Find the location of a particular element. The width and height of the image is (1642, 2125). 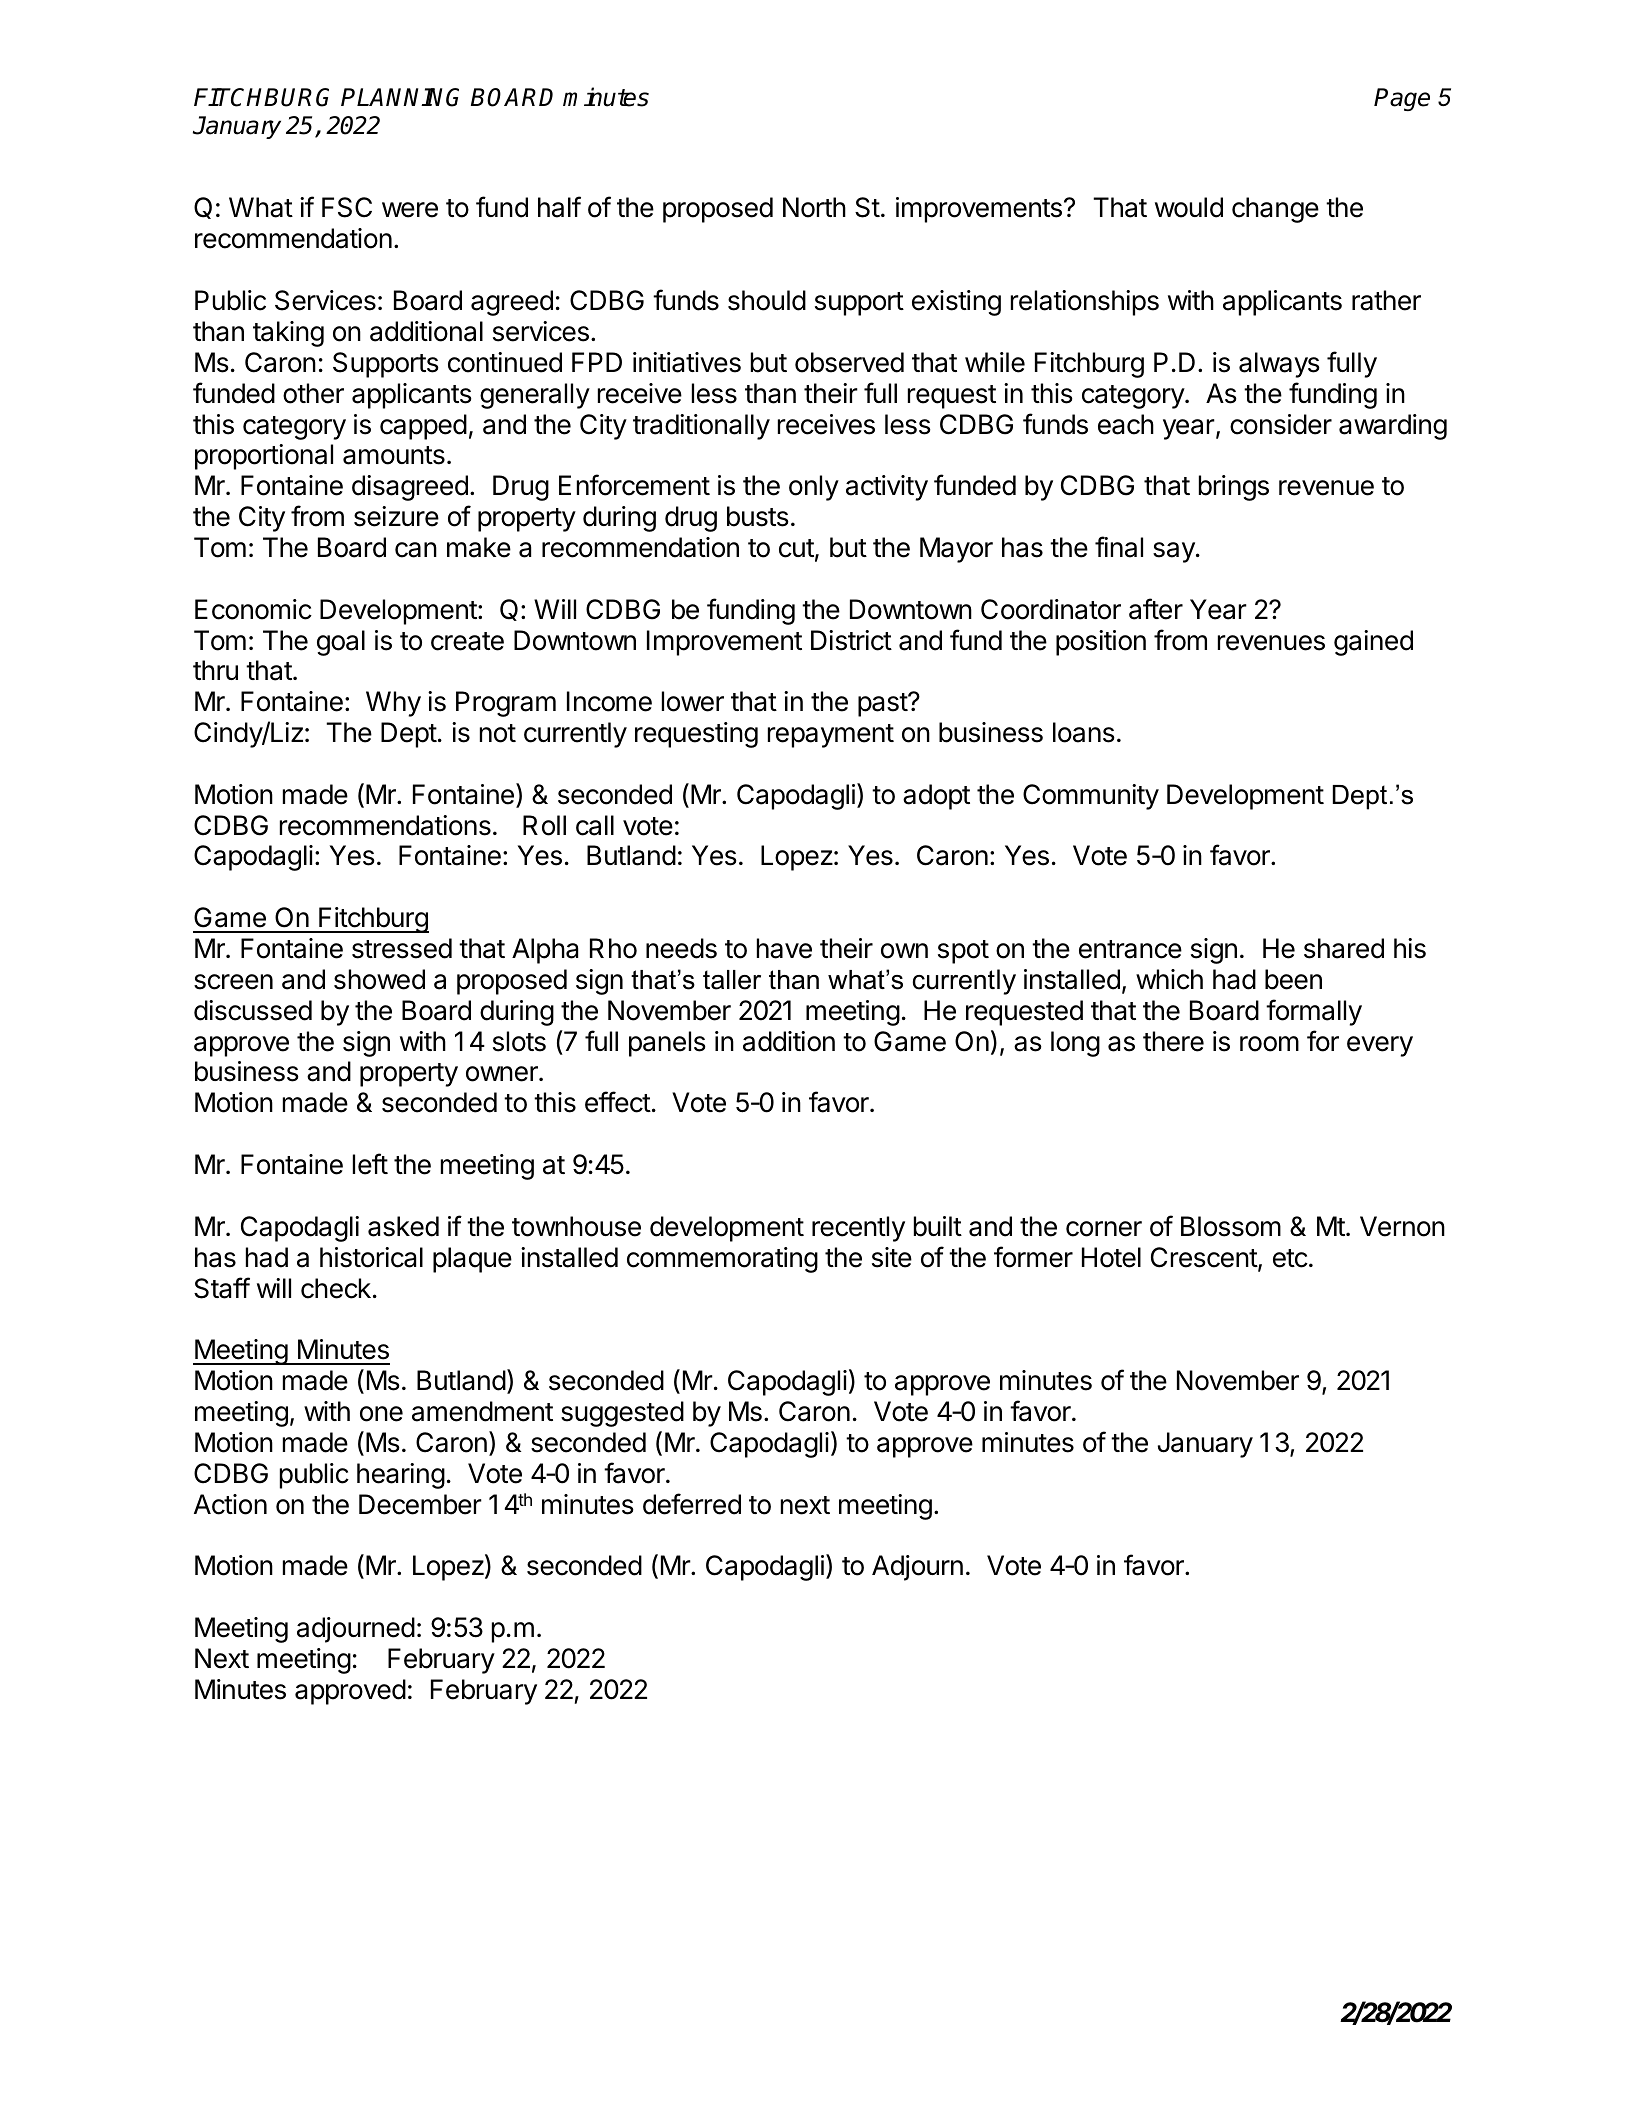

change is located at coordinates (1275, 210).
